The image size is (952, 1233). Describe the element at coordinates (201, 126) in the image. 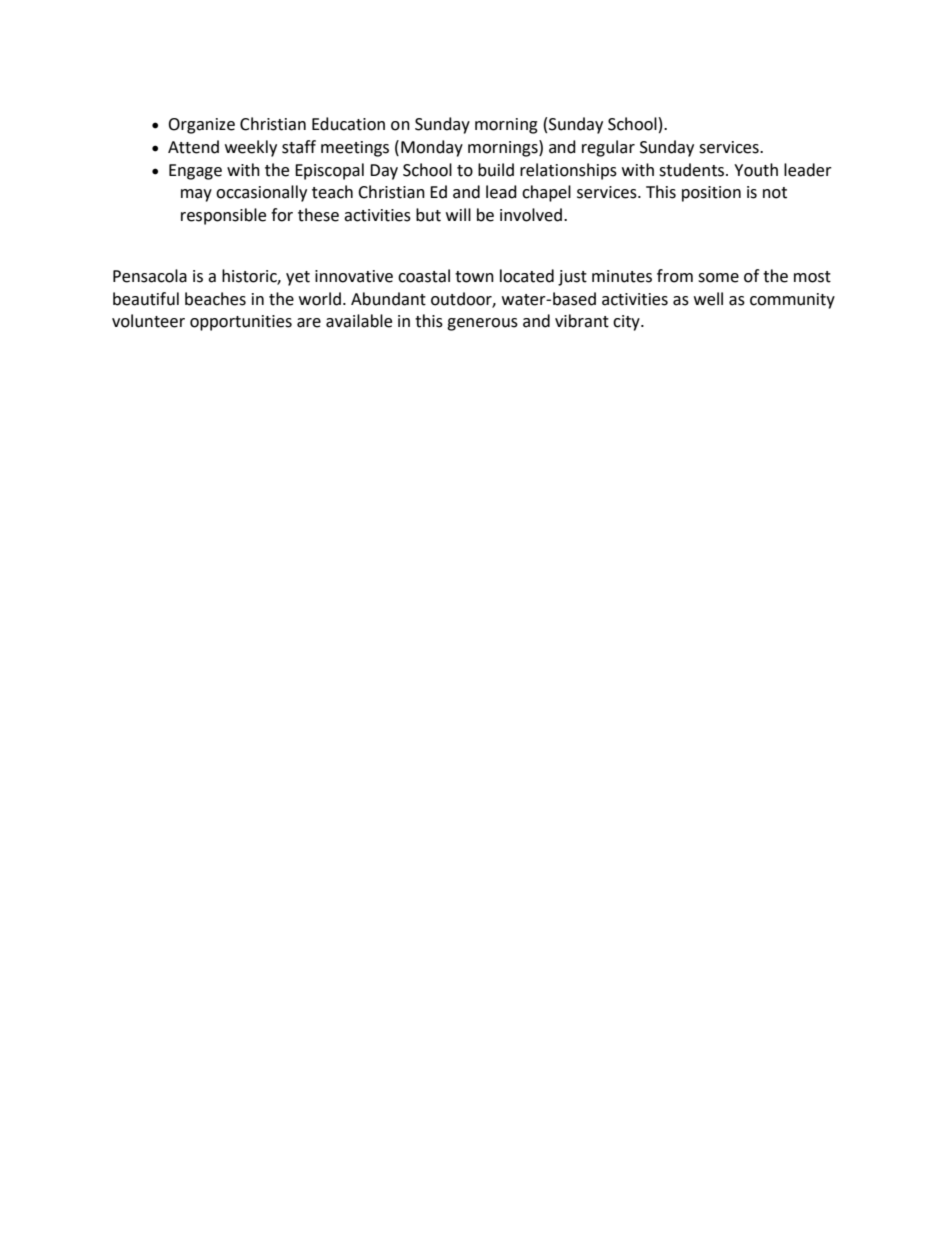

I see `Organize` at that location.
